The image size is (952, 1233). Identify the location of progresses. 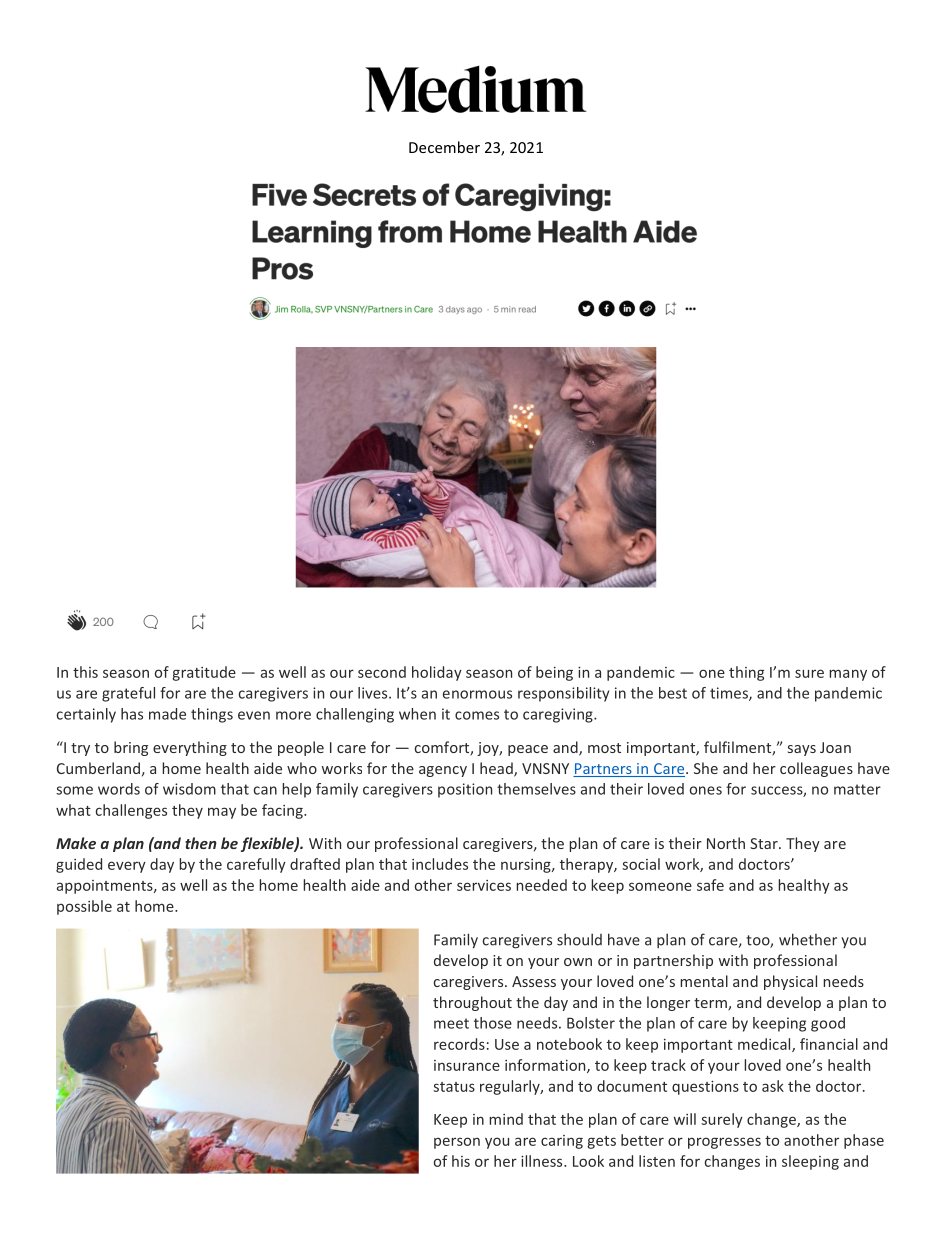
(724, 1143).
